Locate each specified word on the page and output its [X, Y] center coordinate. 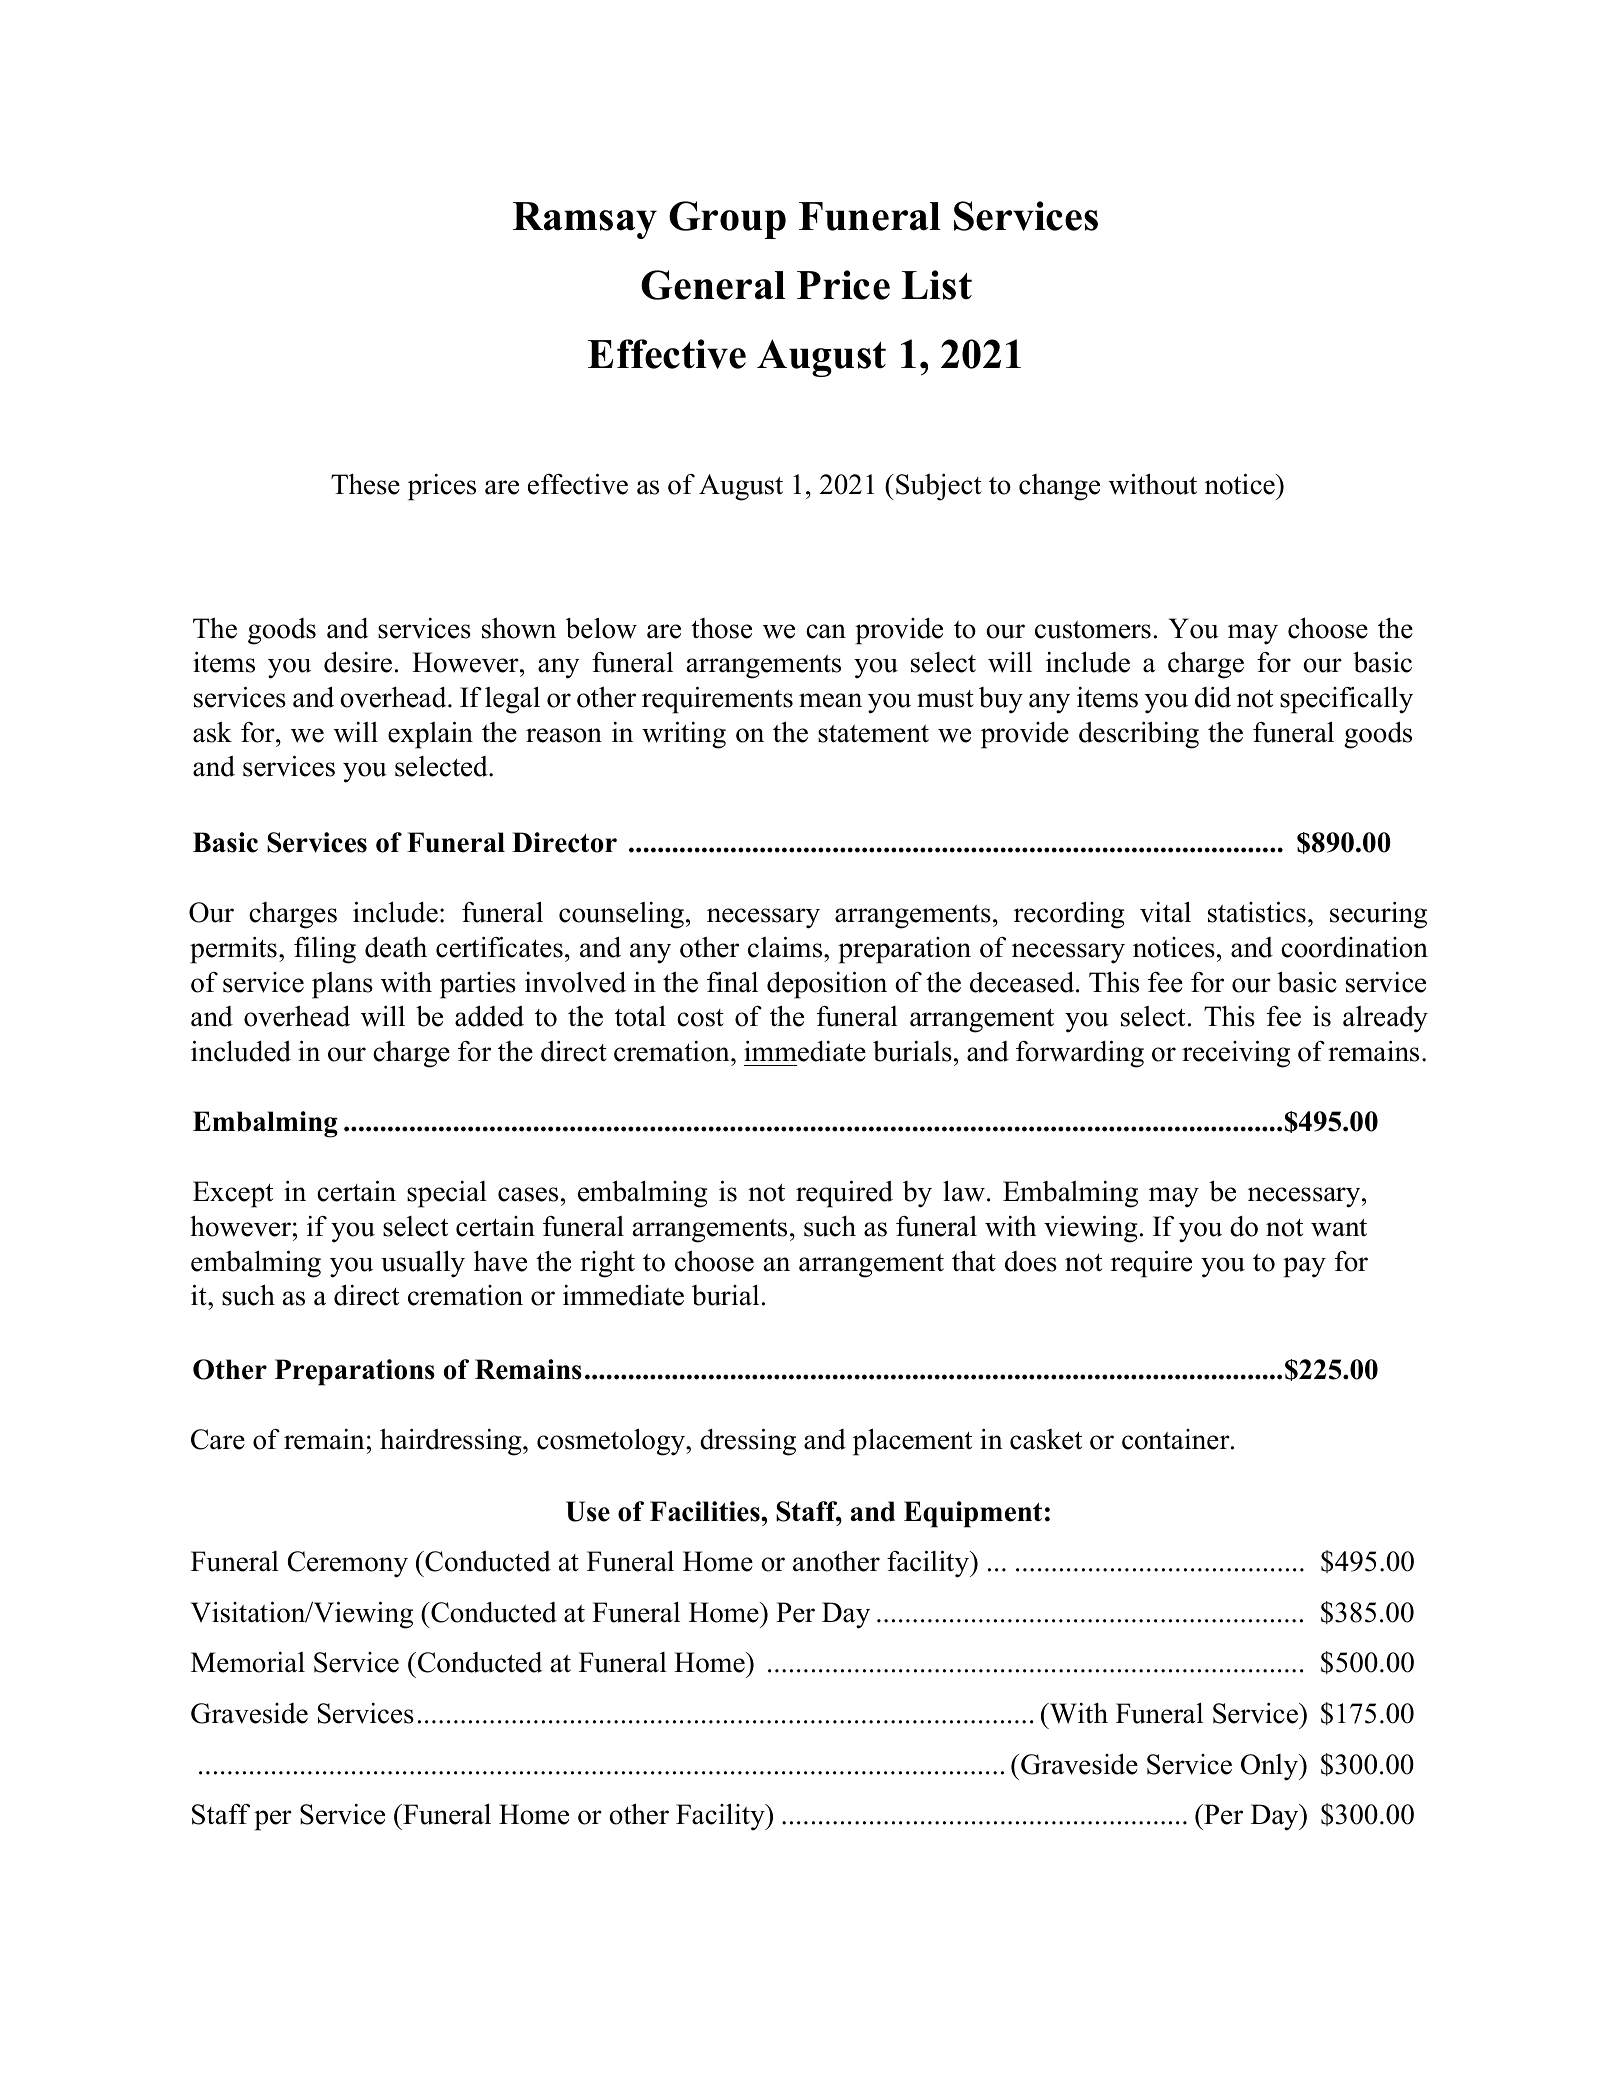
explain [430, 735]
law [964, 1191]
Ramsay [585, 220]
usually [423, 1264]
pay [1304, 1267]
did [1213, 697]
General [713, 285]
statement [873, 734]
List [937, 285]
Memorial [248, 1662]
